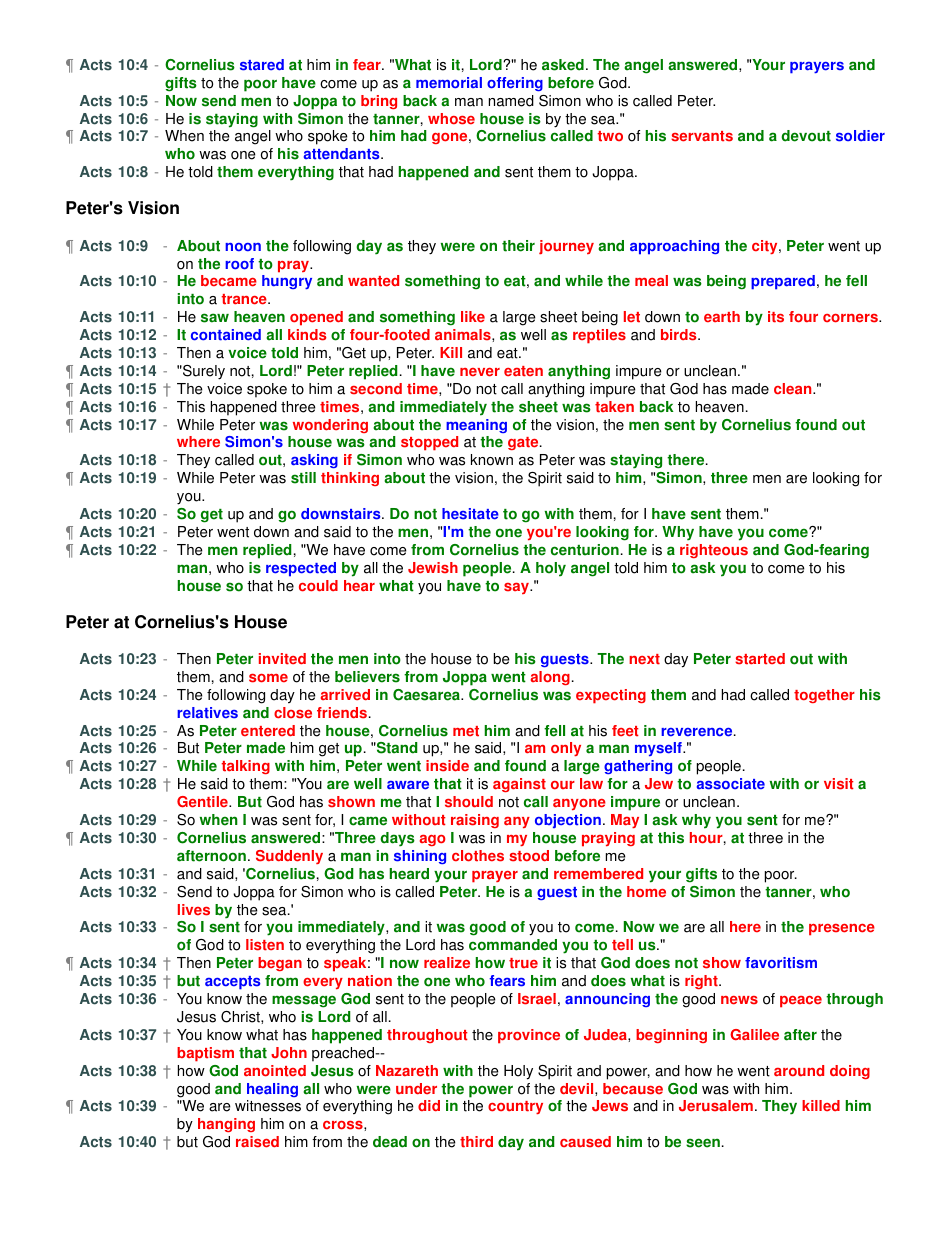 The image size is (952, 1233). Describe the element at coordinates (806, 136) in the document. I see `devout` at that location.
